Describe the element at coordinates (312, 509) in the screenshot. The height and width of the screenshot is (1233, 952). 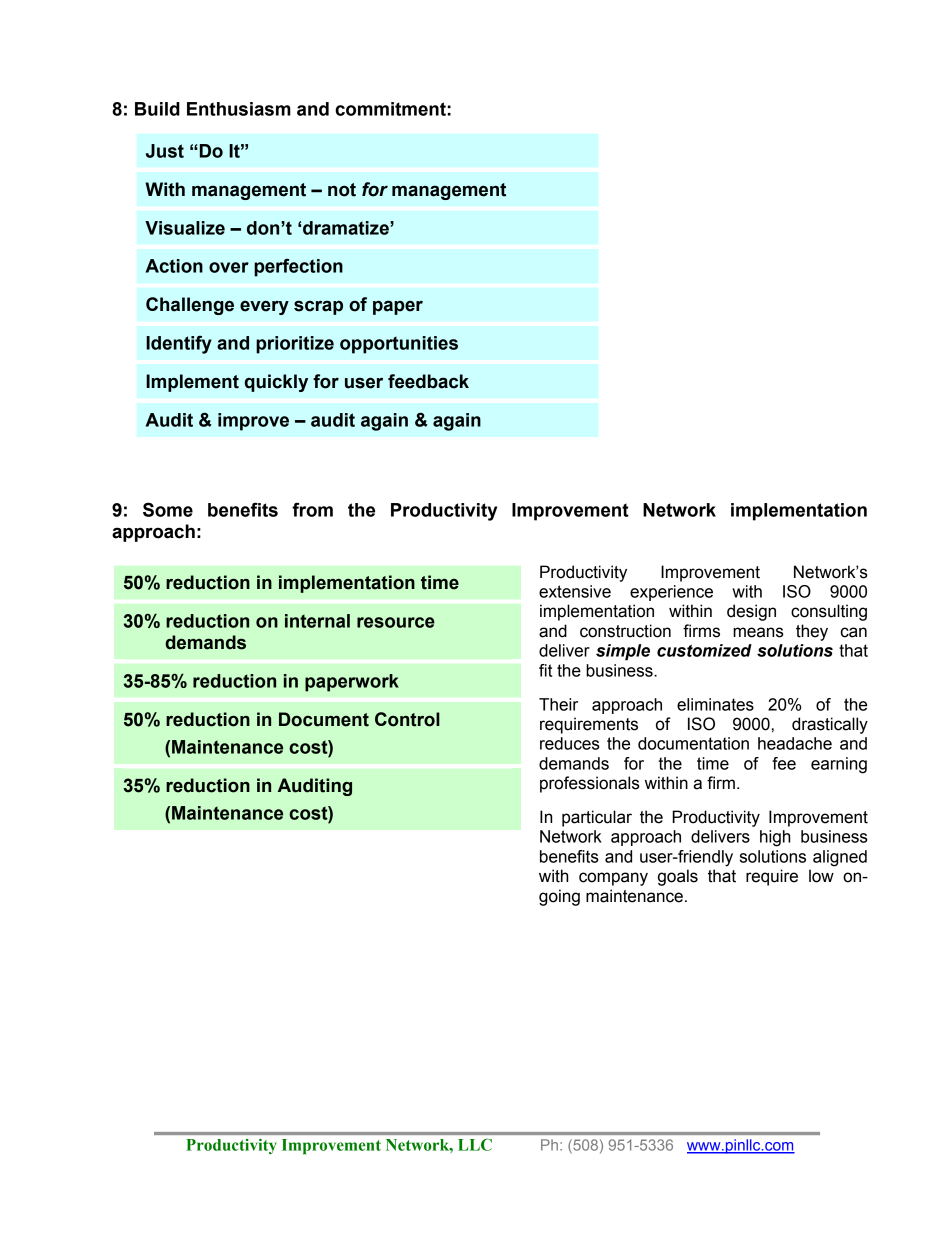
I see `from` at that location.
